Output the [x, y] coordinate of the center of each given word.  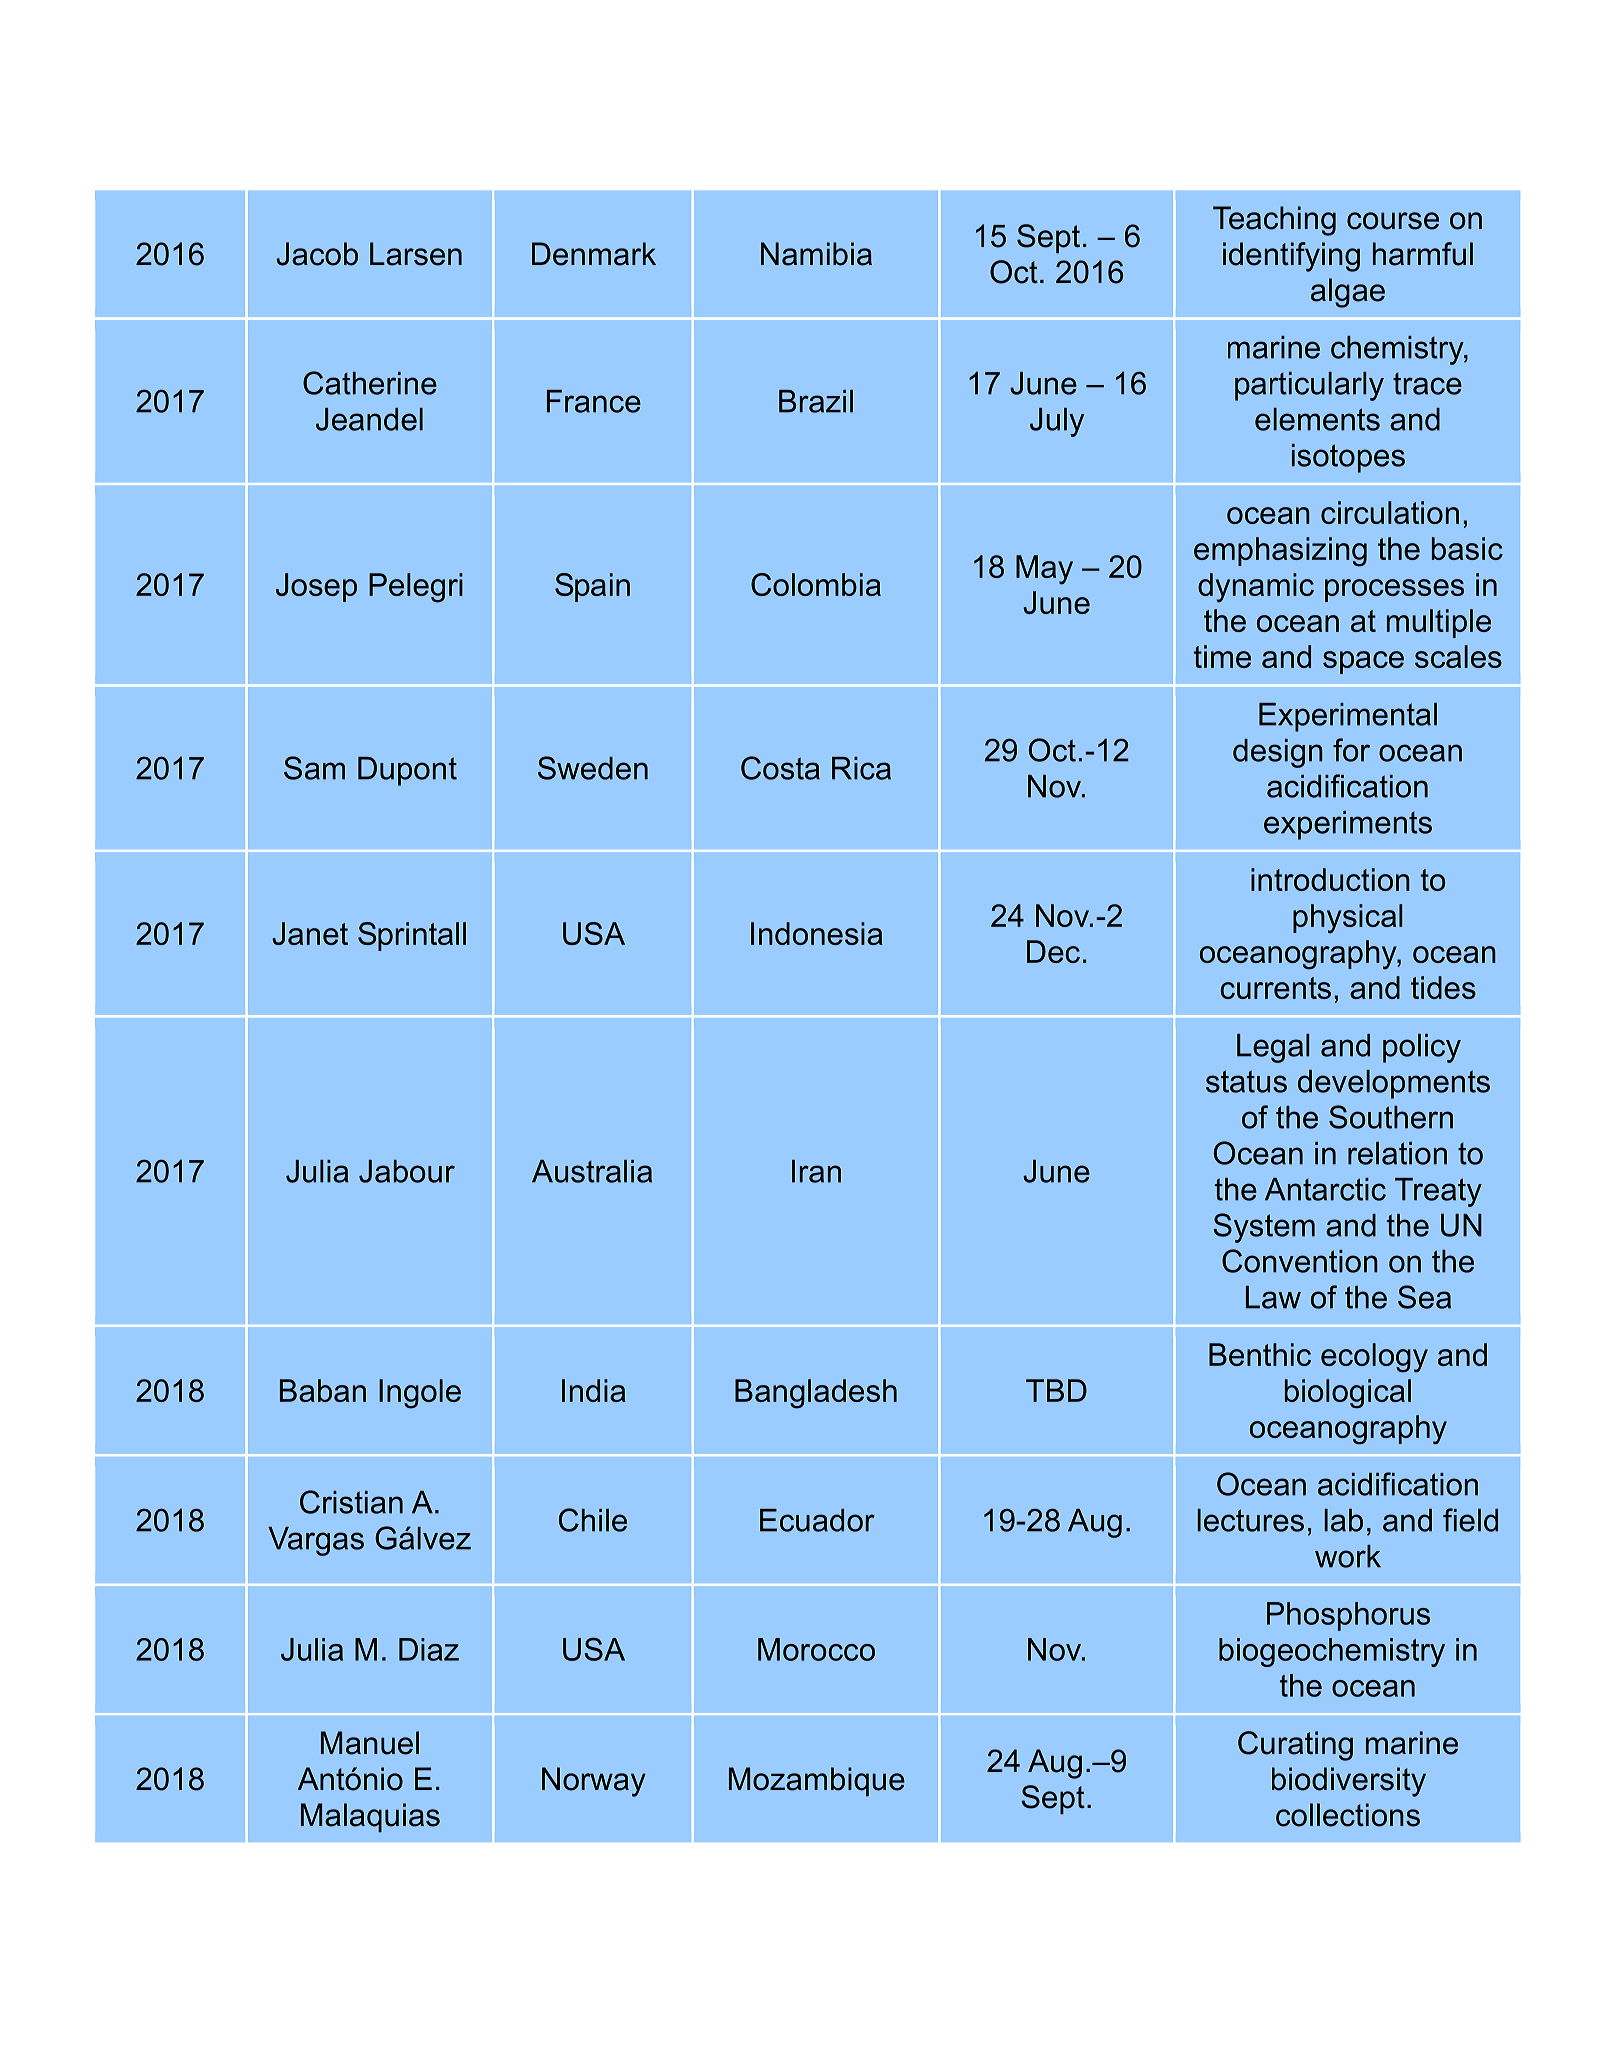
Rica [861, 768]
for [1351, 750]
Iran [816, 1171]
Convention [1300, 1261]
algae [1348, 293]
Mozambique [817, 1781]
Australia [592, 1171]
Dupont [407, 771]
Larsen [416, 254]
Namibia [816, 254]
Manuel [370, 1743]
